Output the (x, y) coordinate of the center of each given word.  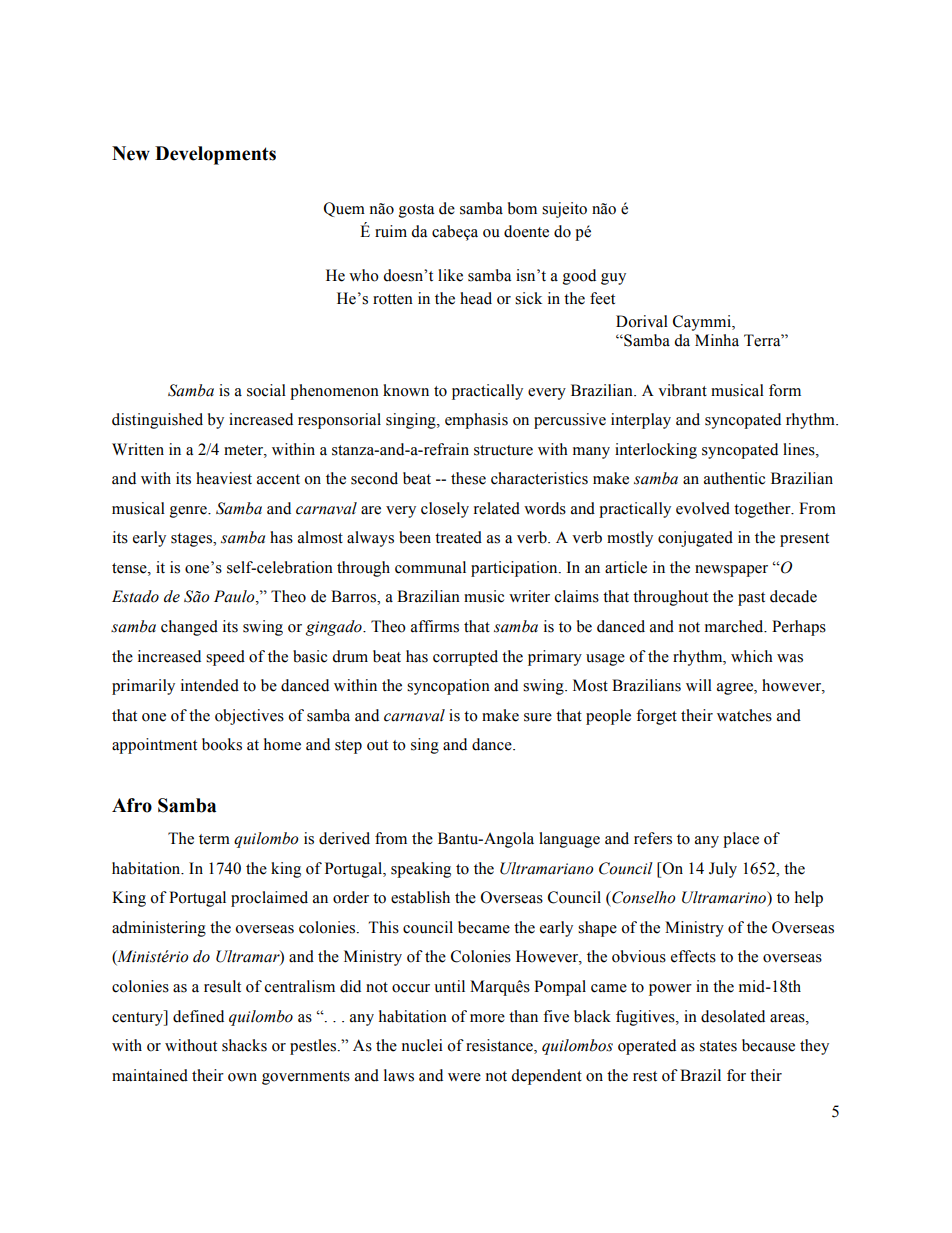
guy (613, 279)
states (718, 1046)
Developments (215, 155)
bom (522, 208)
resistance (500, 1046)
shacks (244, 1045)
